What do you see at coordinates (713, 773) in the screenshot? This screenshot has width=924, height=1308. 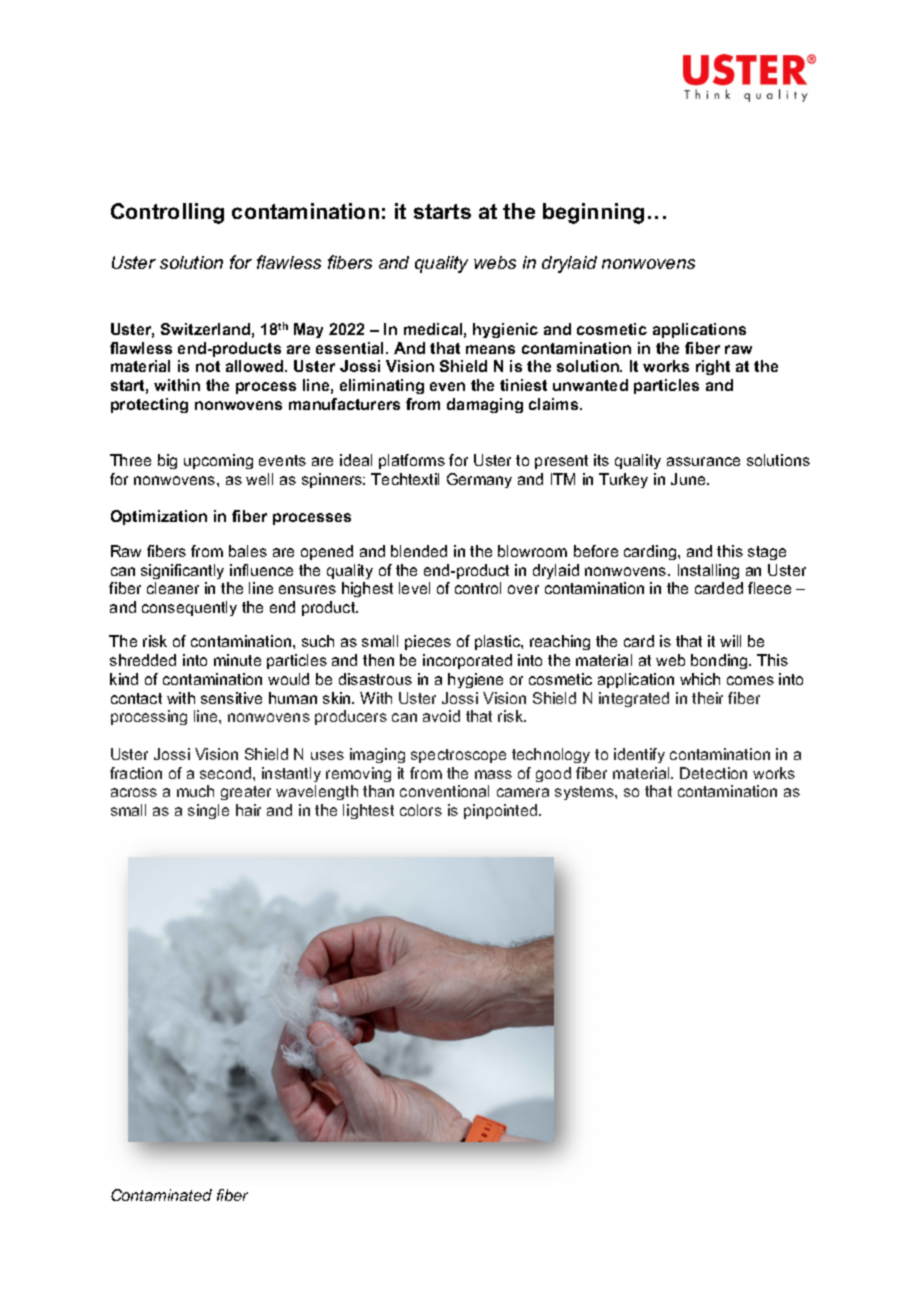 I see `Detection` at bounding box center [713, 773].
